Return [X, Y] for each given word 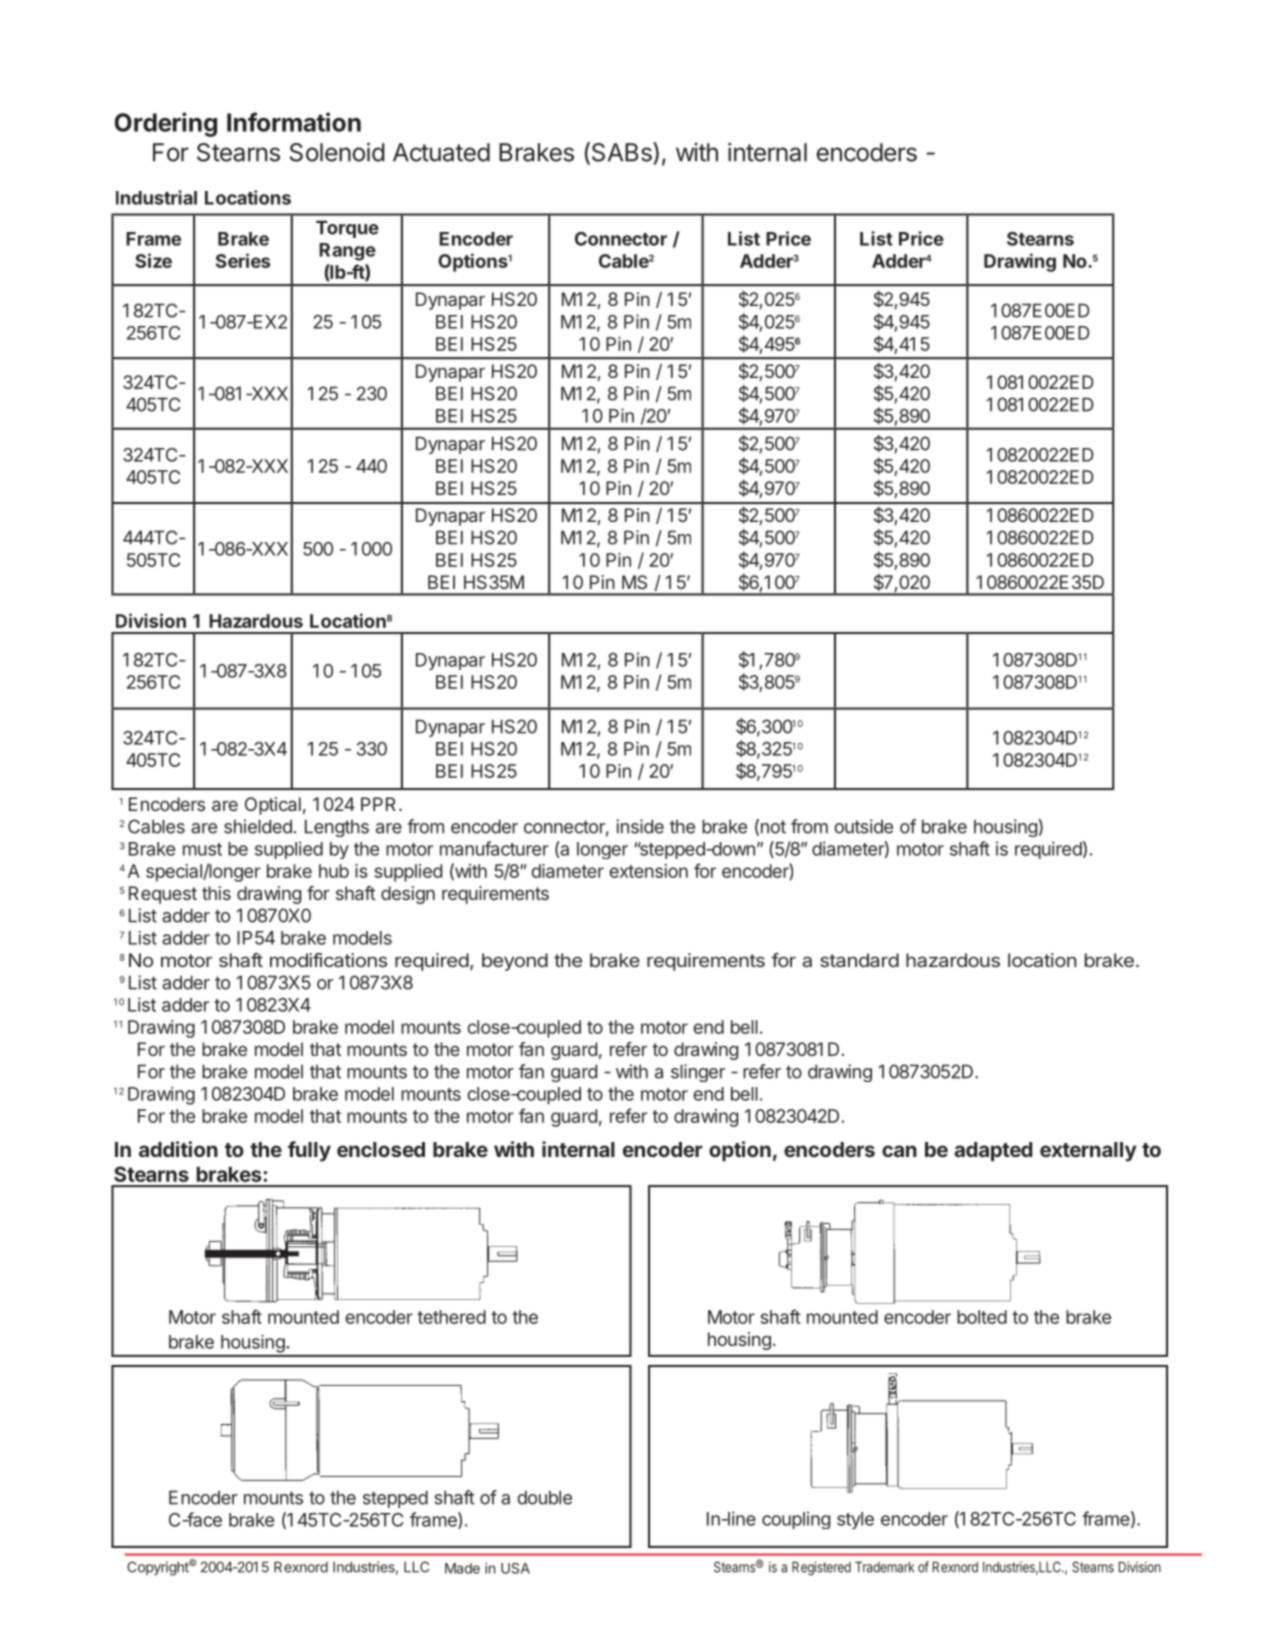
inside [640, 826]
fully [309, 1151]
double [544, 1497]
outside [863, 826]
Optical [273, 806]
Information [294, 122]
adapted [993, 1151]
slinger [698, 1073]
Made [462, 1568]
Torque [347, 229]
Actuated [441, 152]
